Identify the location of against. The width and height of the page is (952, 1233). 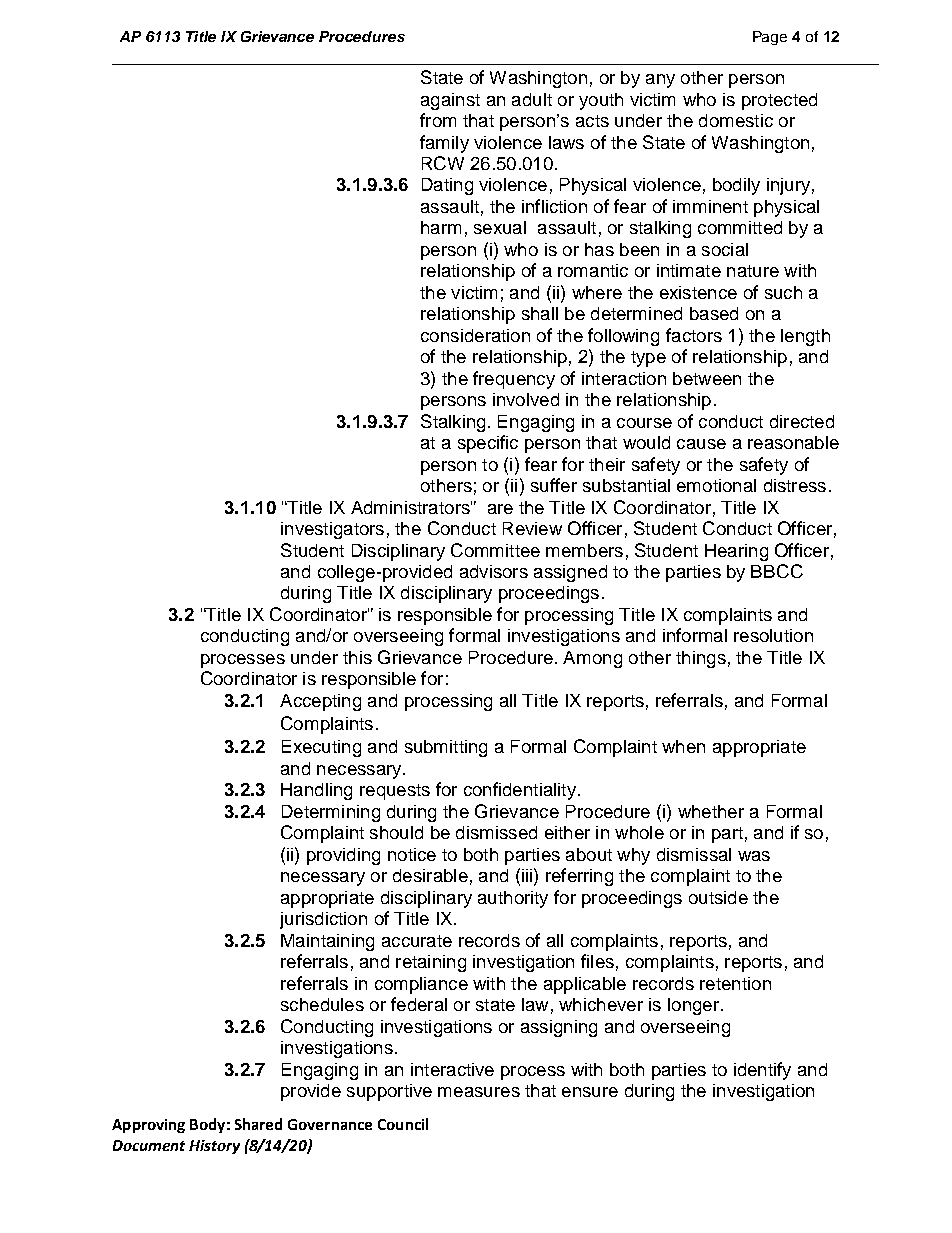
(450, 101).
